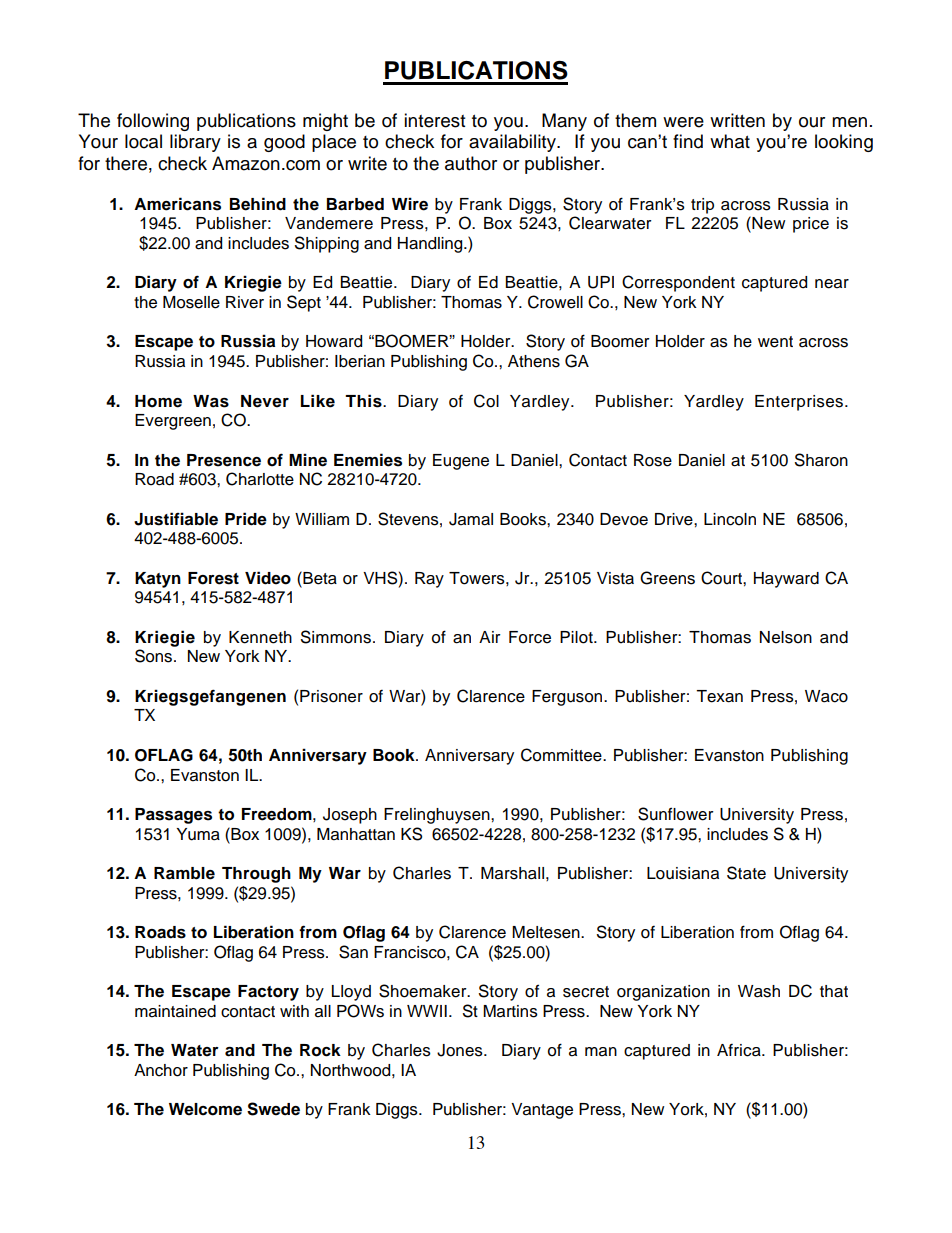 Image resolution: width=952 pixels, height=1233 pixels. What do you see at coordinates (195, 143) in the screenshot?
I see `library` at bounding box center [195, 143].
